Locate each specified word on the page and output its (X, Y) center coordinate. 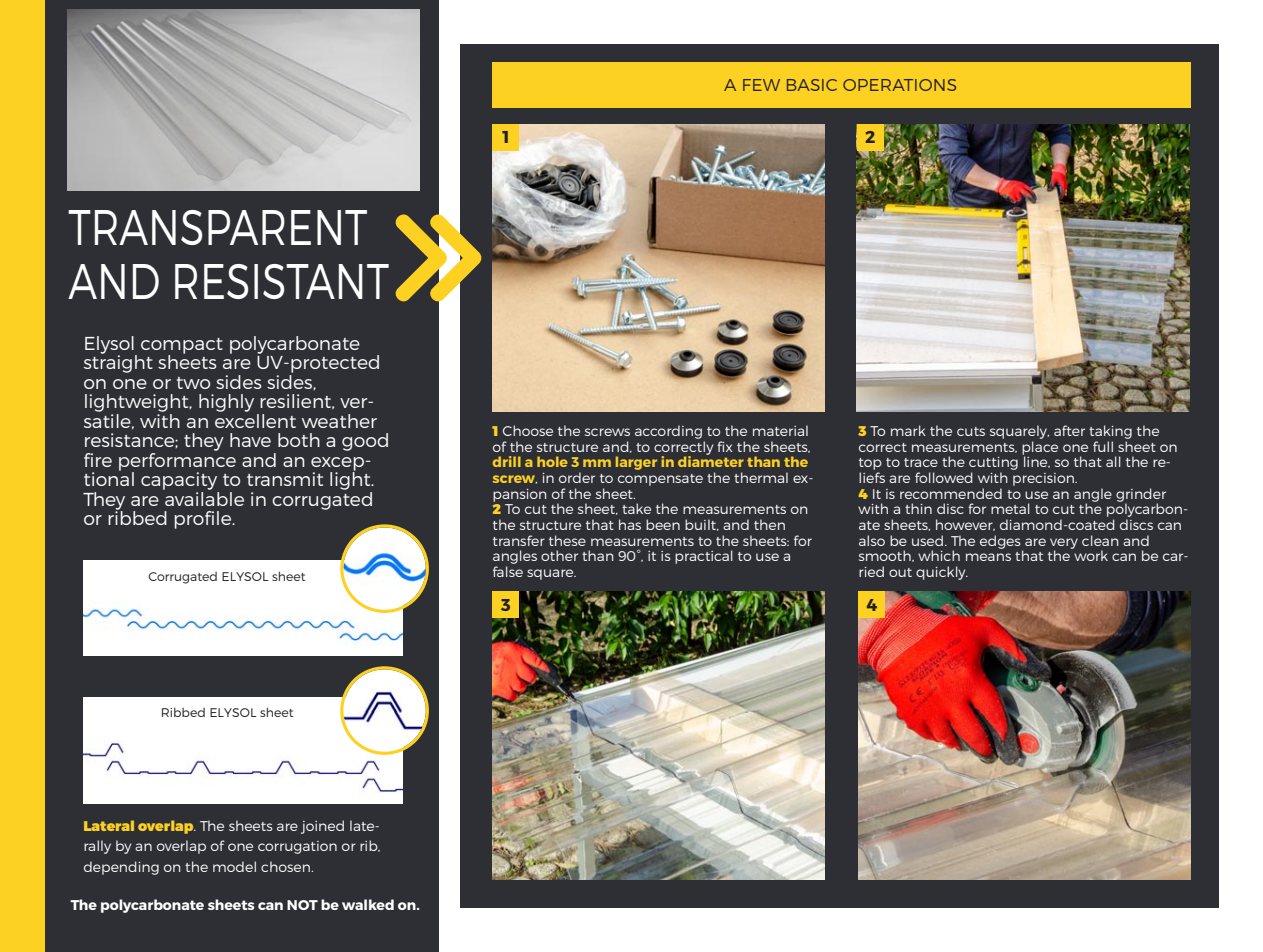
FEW (761, 85)
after (1069, 430)
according (668, 432)
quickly (942, 573)
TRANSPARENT (217, 227)
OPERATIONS (899, 85)
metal (1010, 508)
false (508, 571)
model (234, 866)
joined (322, 827)
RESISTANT (282, 281)
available (204, 499)
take (636, 508)
